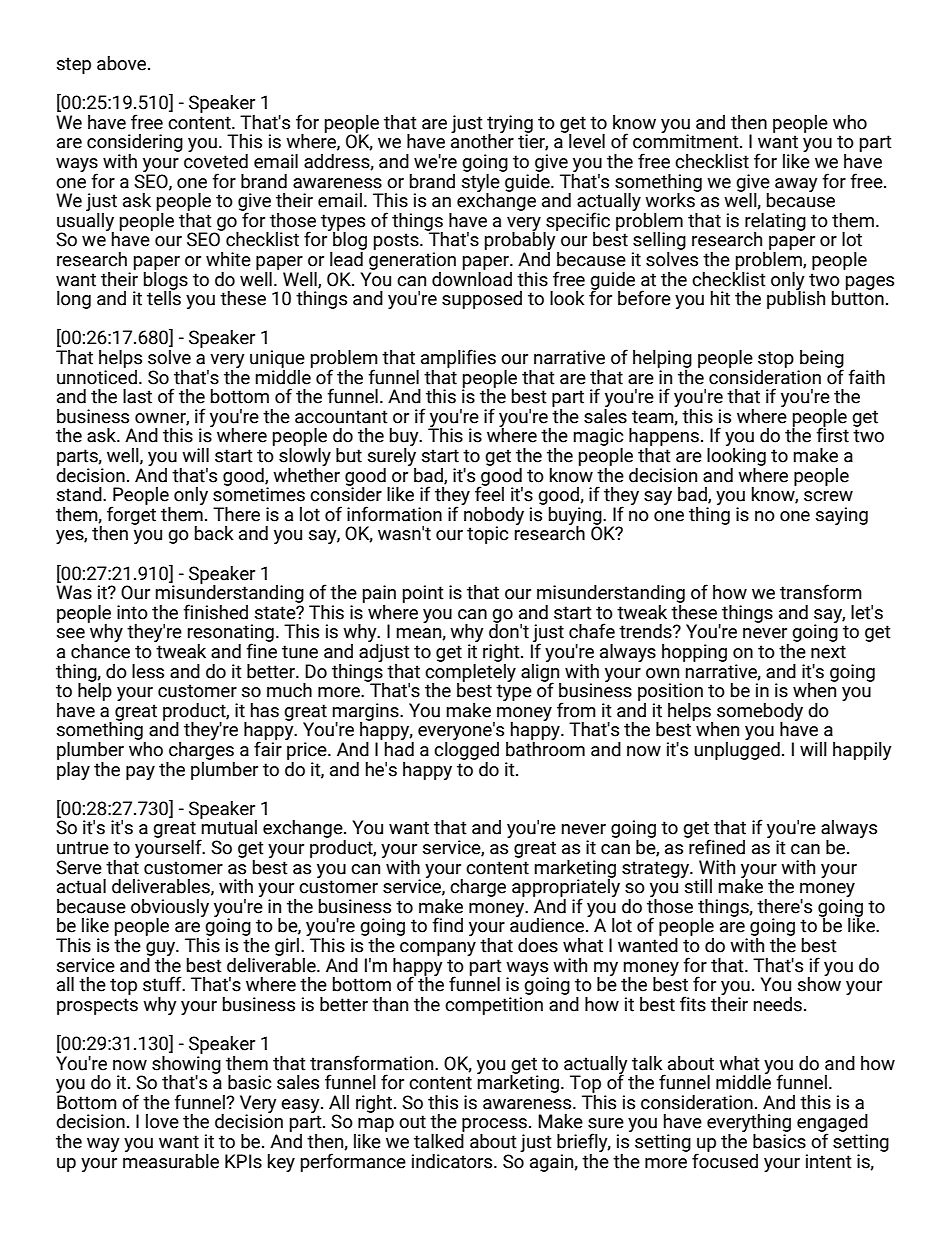 The height and width of the page is (1233, 952). Describe the element at coordinates (466, 749) in the page. I see `clogged` at that location.
